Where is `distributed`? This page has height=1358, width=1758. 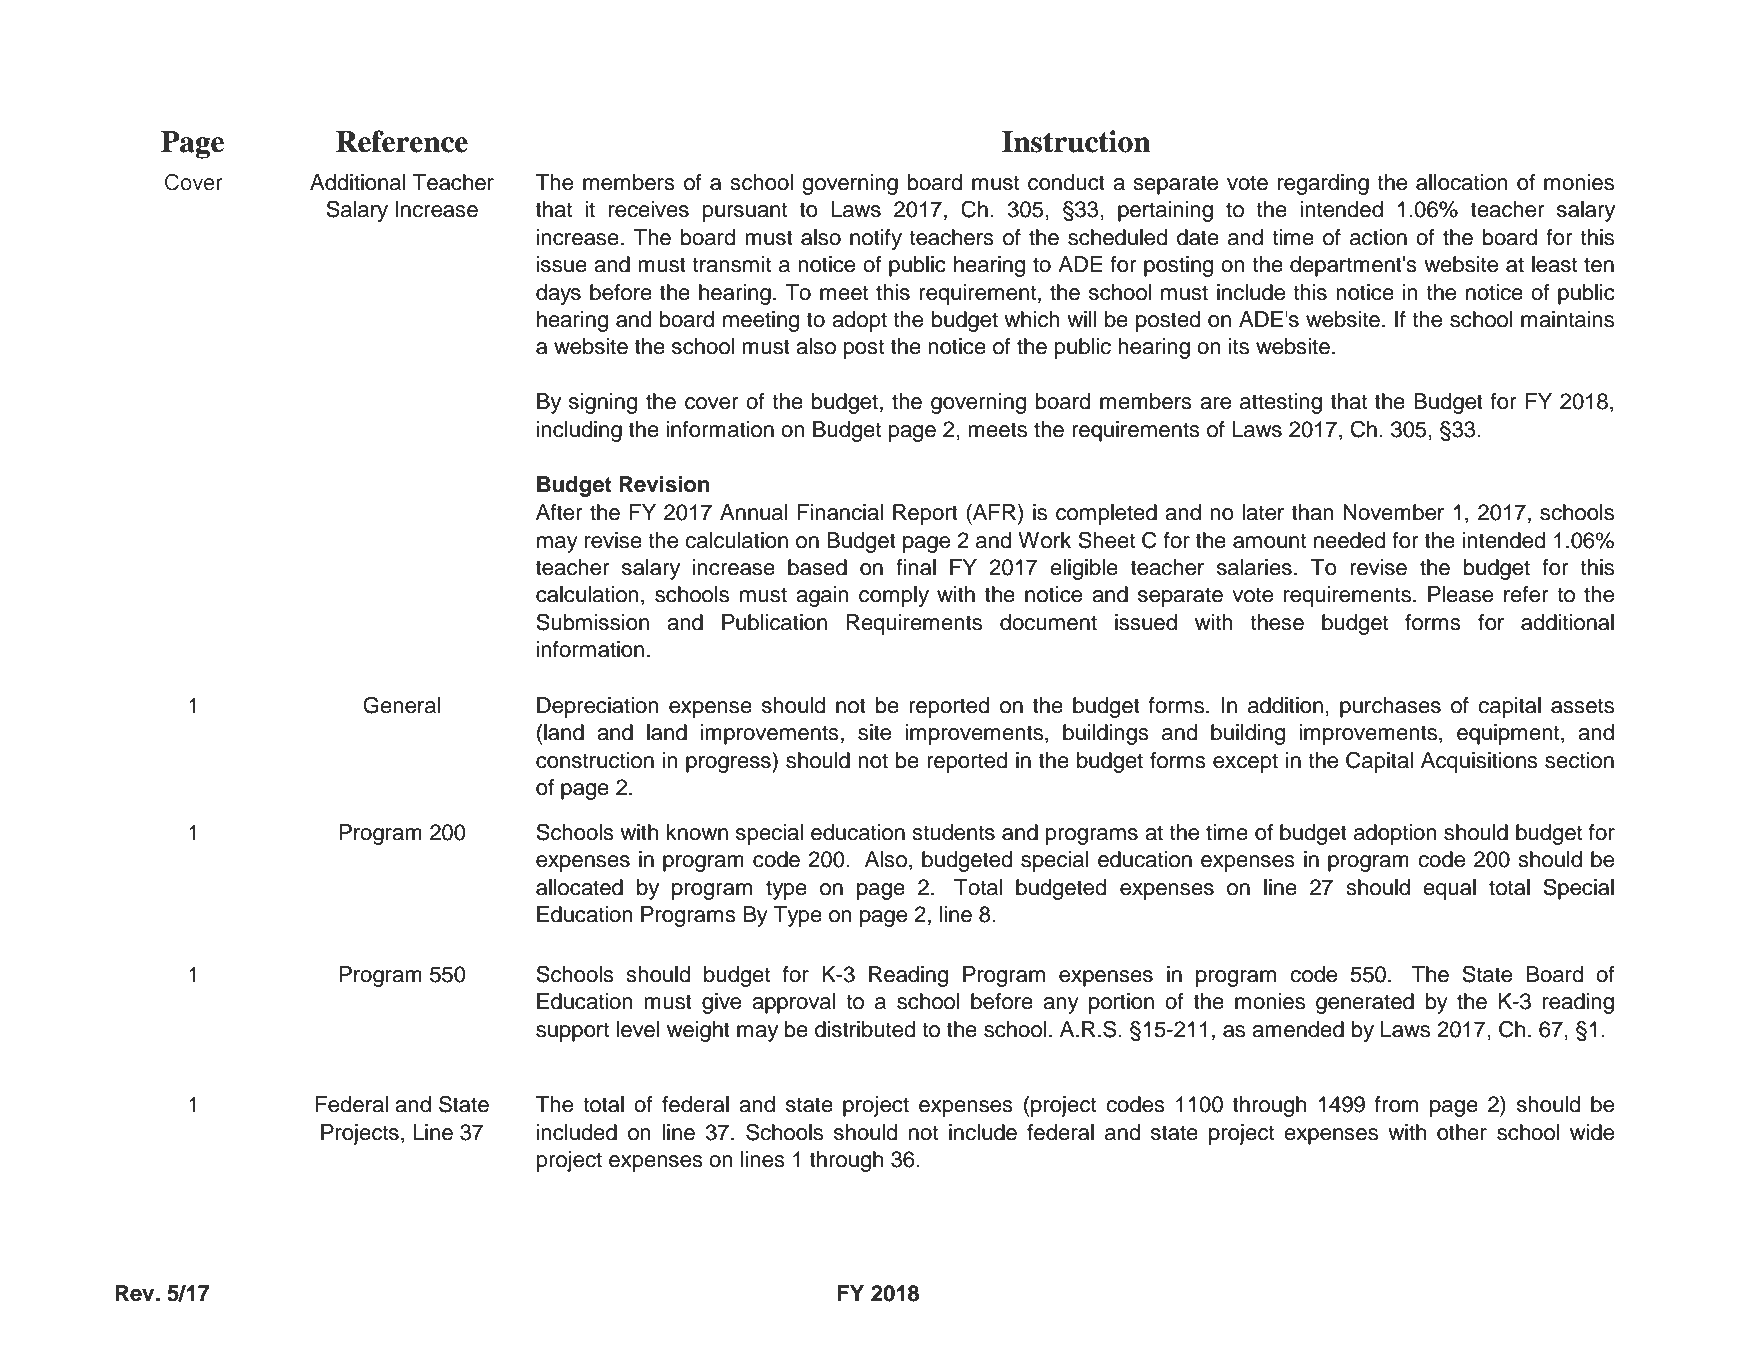 distributed is located at coordinates (865, 1029).
